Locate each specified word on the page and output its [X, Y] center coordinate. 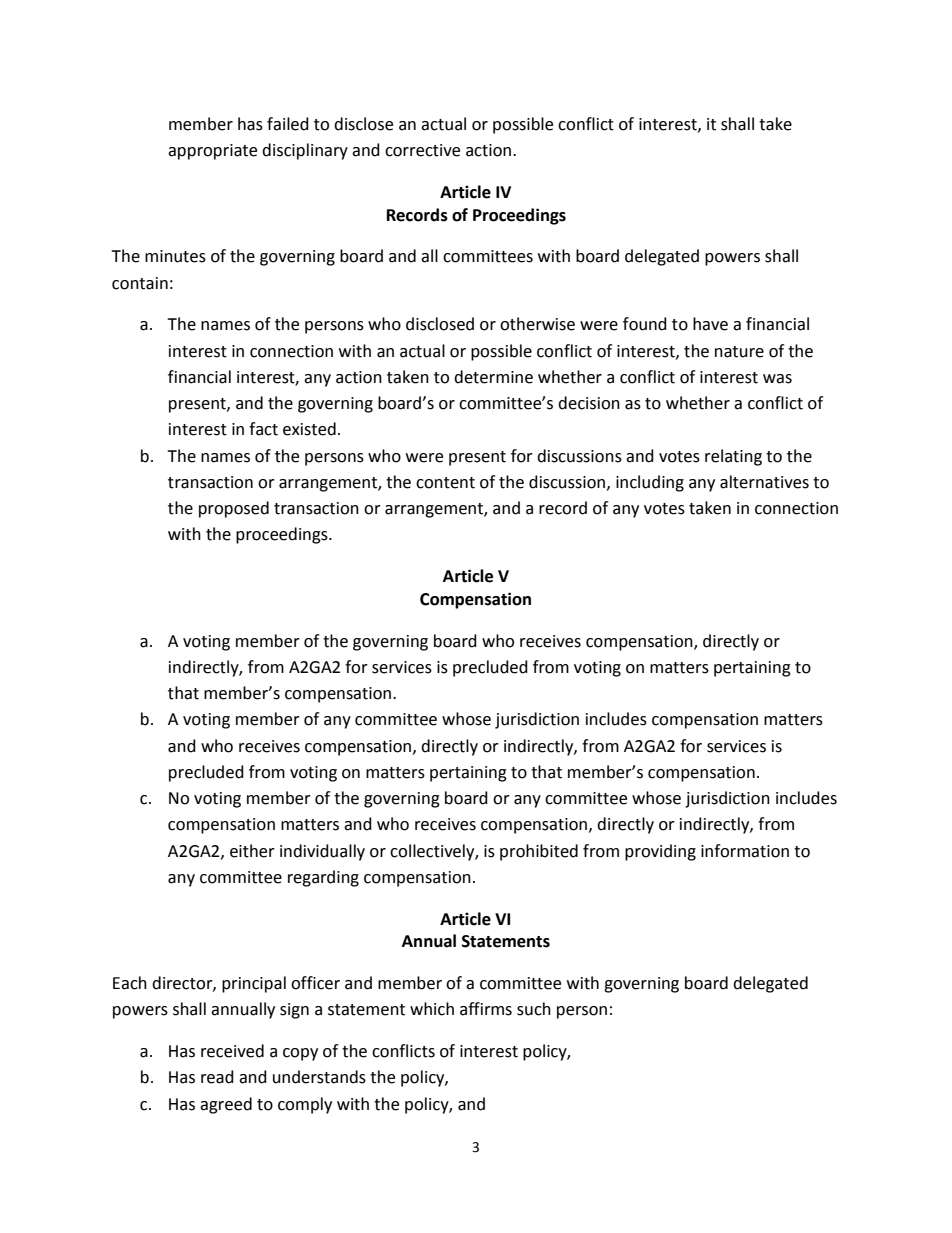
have [710, 324]
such [534, 1009]
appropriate [212, 152]
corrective [422, 150]
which [432, 1009]
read [217, 1077]
